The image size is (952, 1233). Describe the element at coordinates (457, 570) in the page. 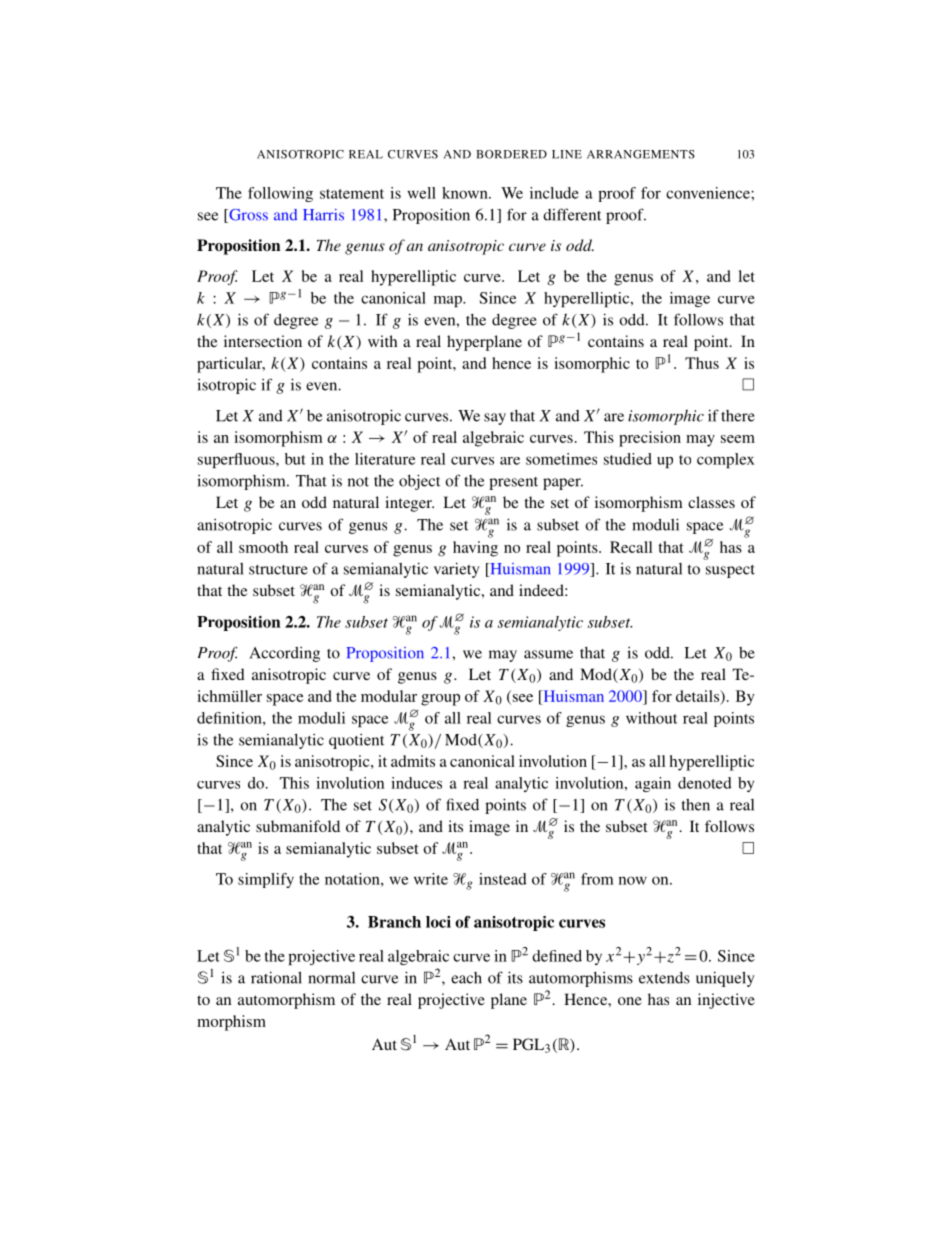

I see `variety` at that location.
